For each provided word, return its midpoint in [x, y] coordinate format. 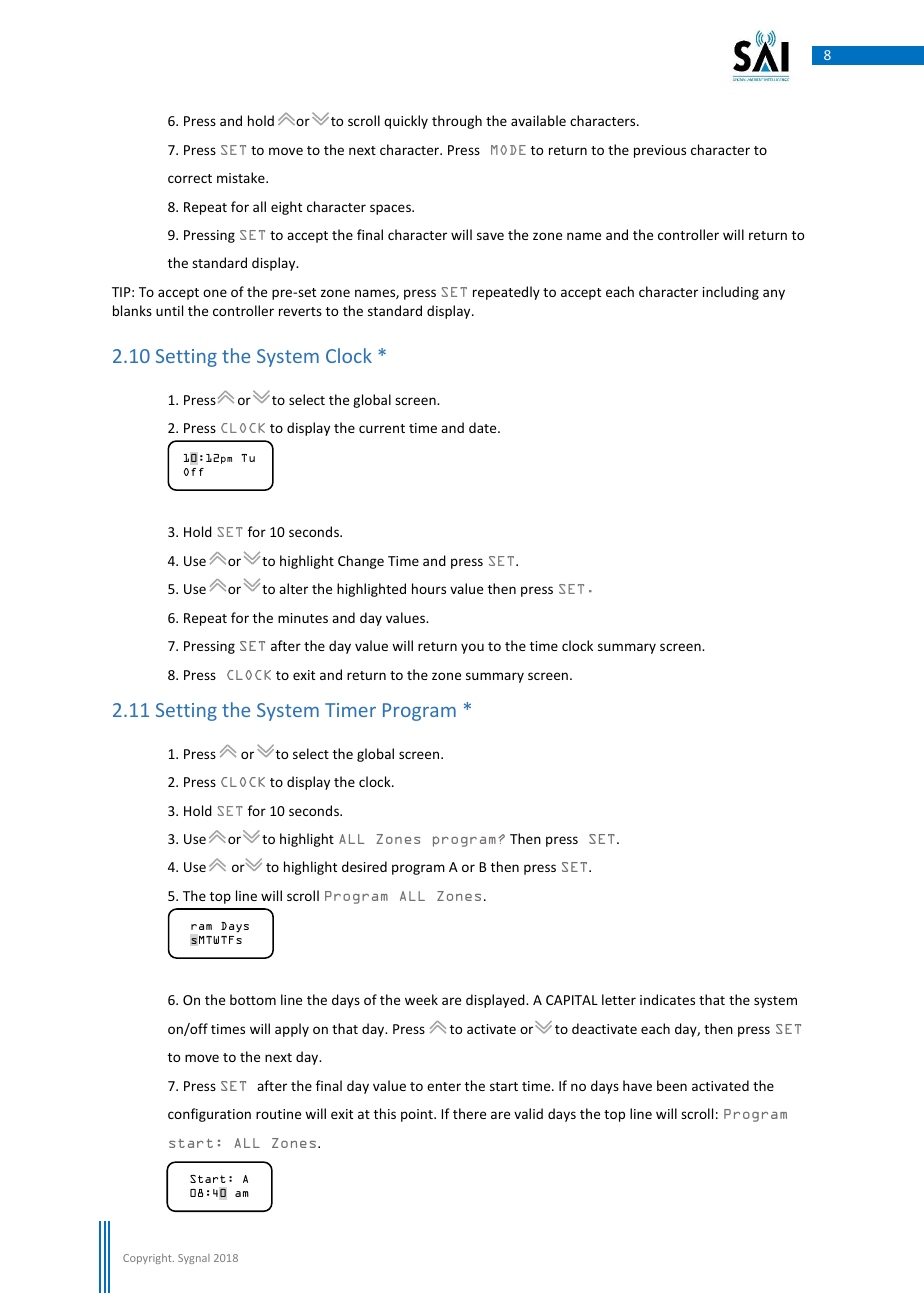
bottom [253, 999]
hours [429, 588]
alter [293, 588]
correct [190, 178]
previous [660, 151]
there [469, 1113]
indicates [667, 999]
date [484, 427]
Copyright [148, 1259]
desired [364, 866]
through [457, 122]
